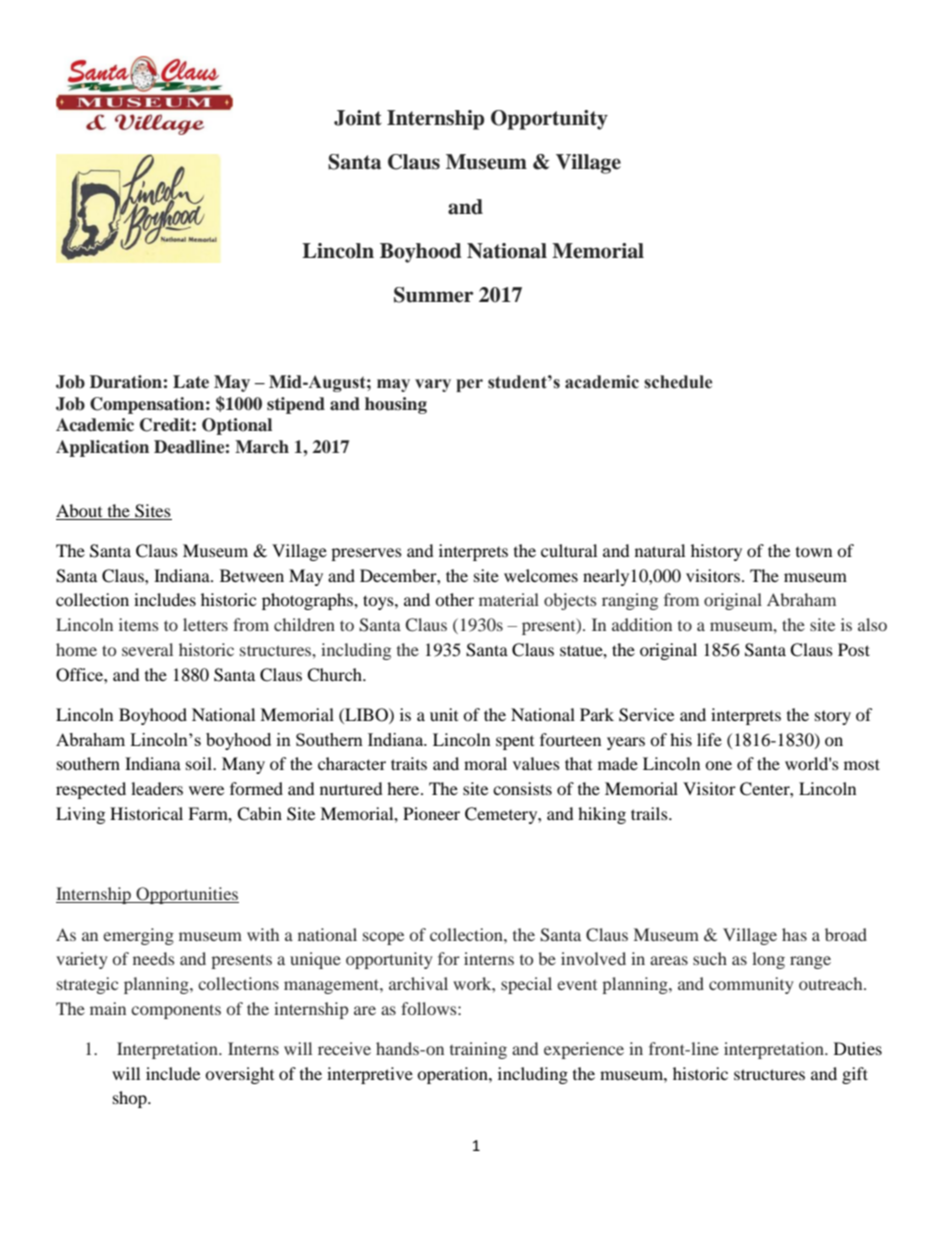  I want to click on other, so click(454, 599).
